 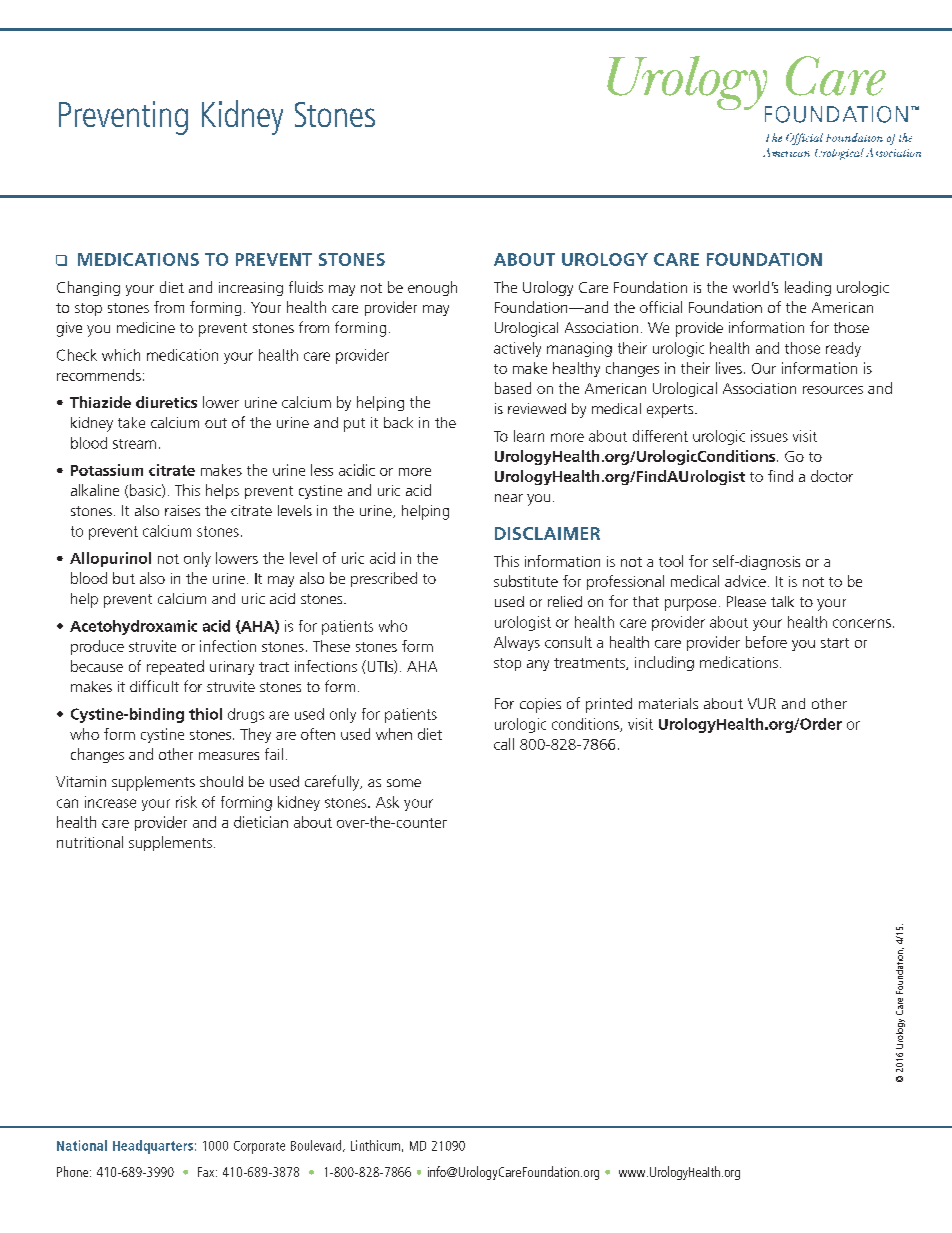 What do you see at coordinates (146, 327) in the screenshot?
I see `medicine` at bounding box center [146, 327].
